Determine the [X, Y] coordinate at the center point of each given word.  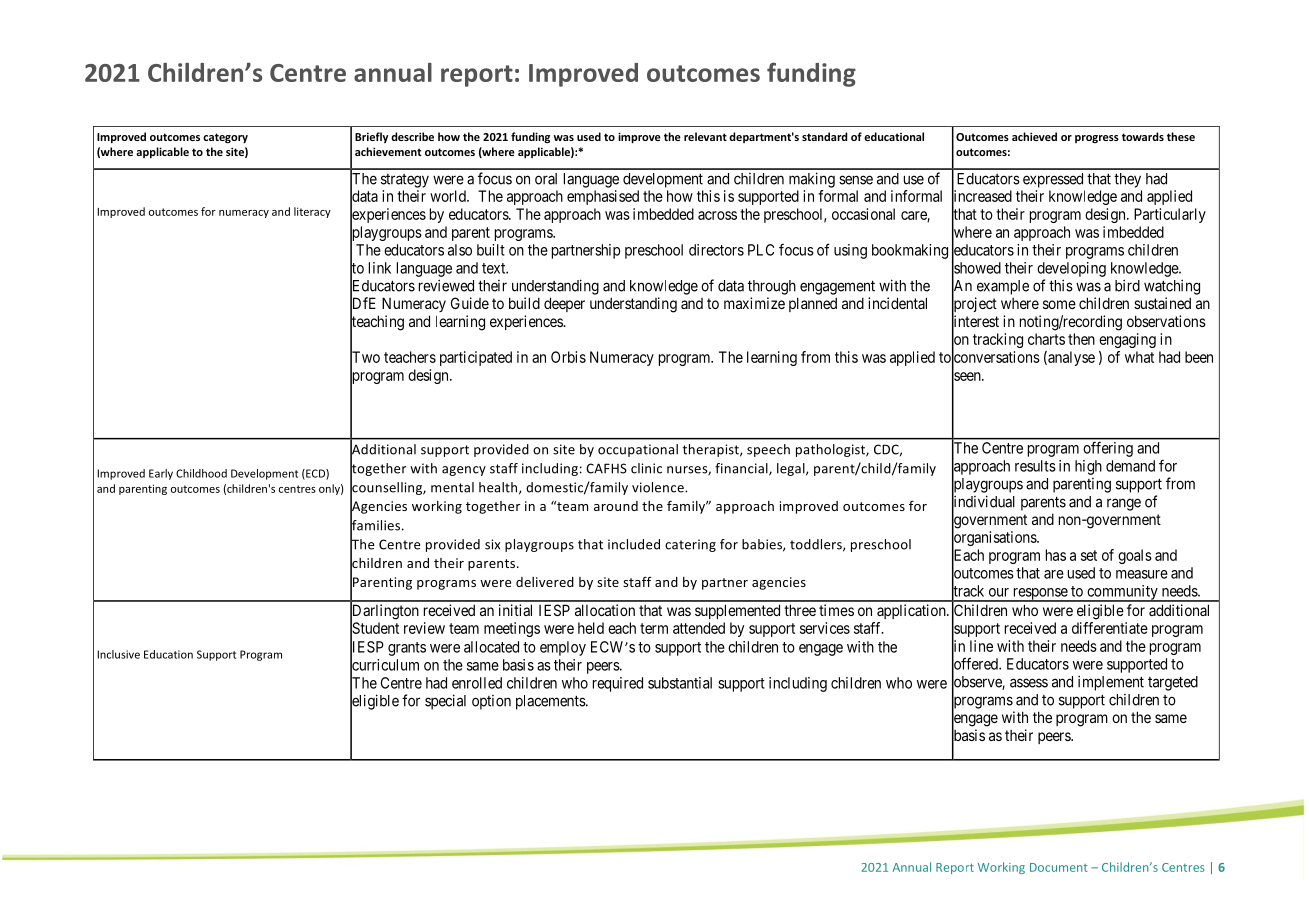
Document [1059, 867]
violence [659, 487]
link [380, 268]
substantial [680, 683]
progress [1097, 139]
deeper [564, 304]
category [225, 138]
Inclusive [118, 654]
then [1081, 339]
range [1124, 504]
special [445, 702]
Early [161, 474]
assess [1029, 683]
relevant [705, 136]
